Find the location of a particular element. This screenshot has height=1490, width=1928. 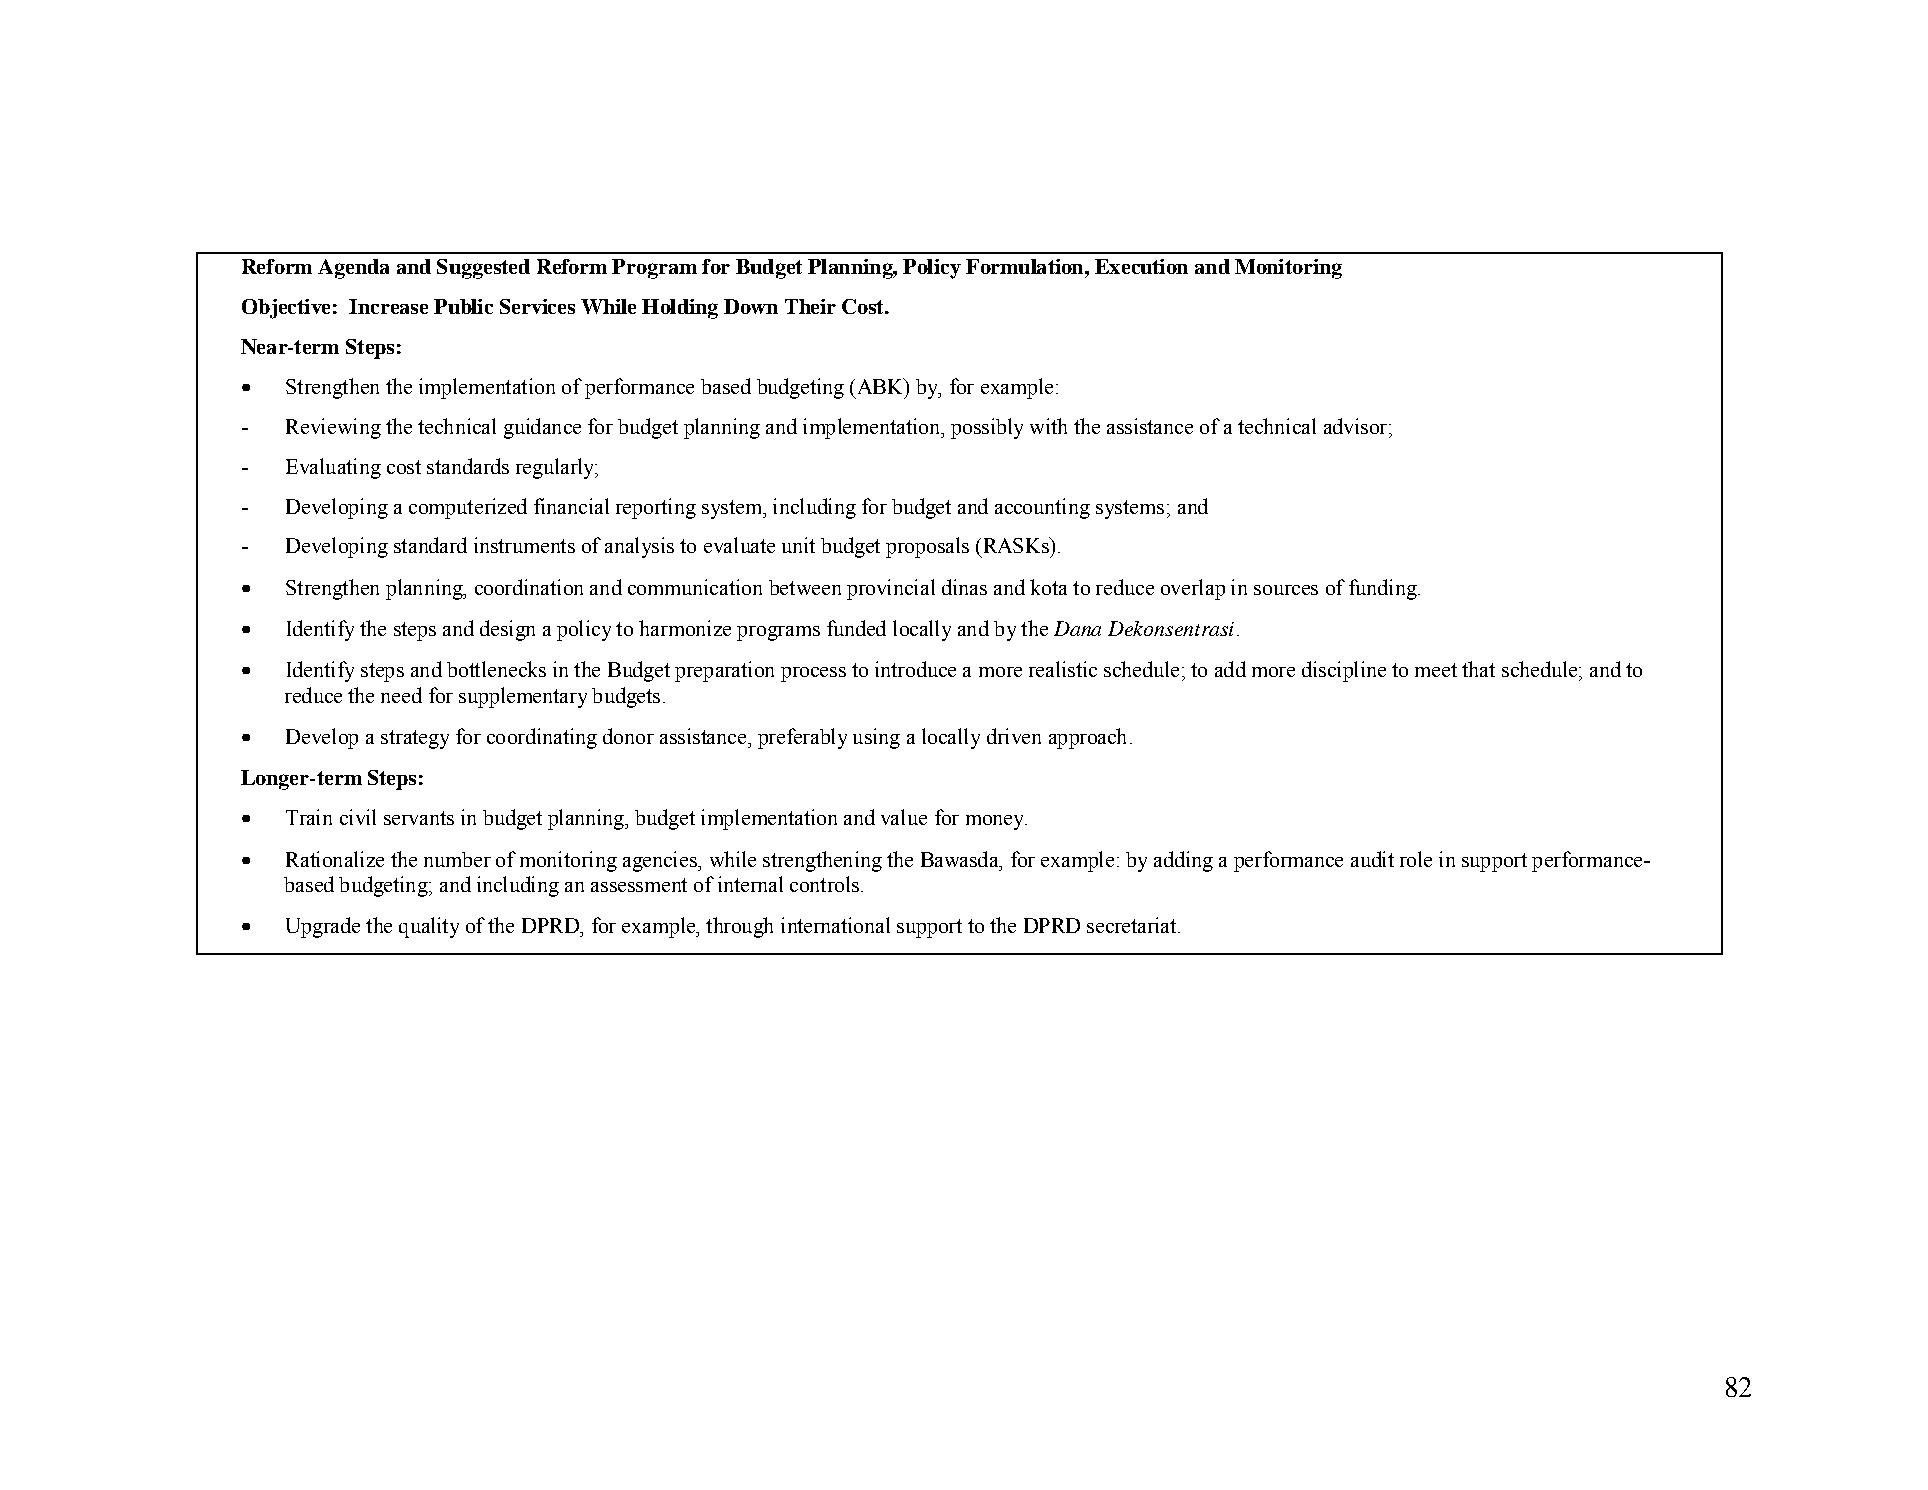

possibly is located at coordinates (987, 428).
